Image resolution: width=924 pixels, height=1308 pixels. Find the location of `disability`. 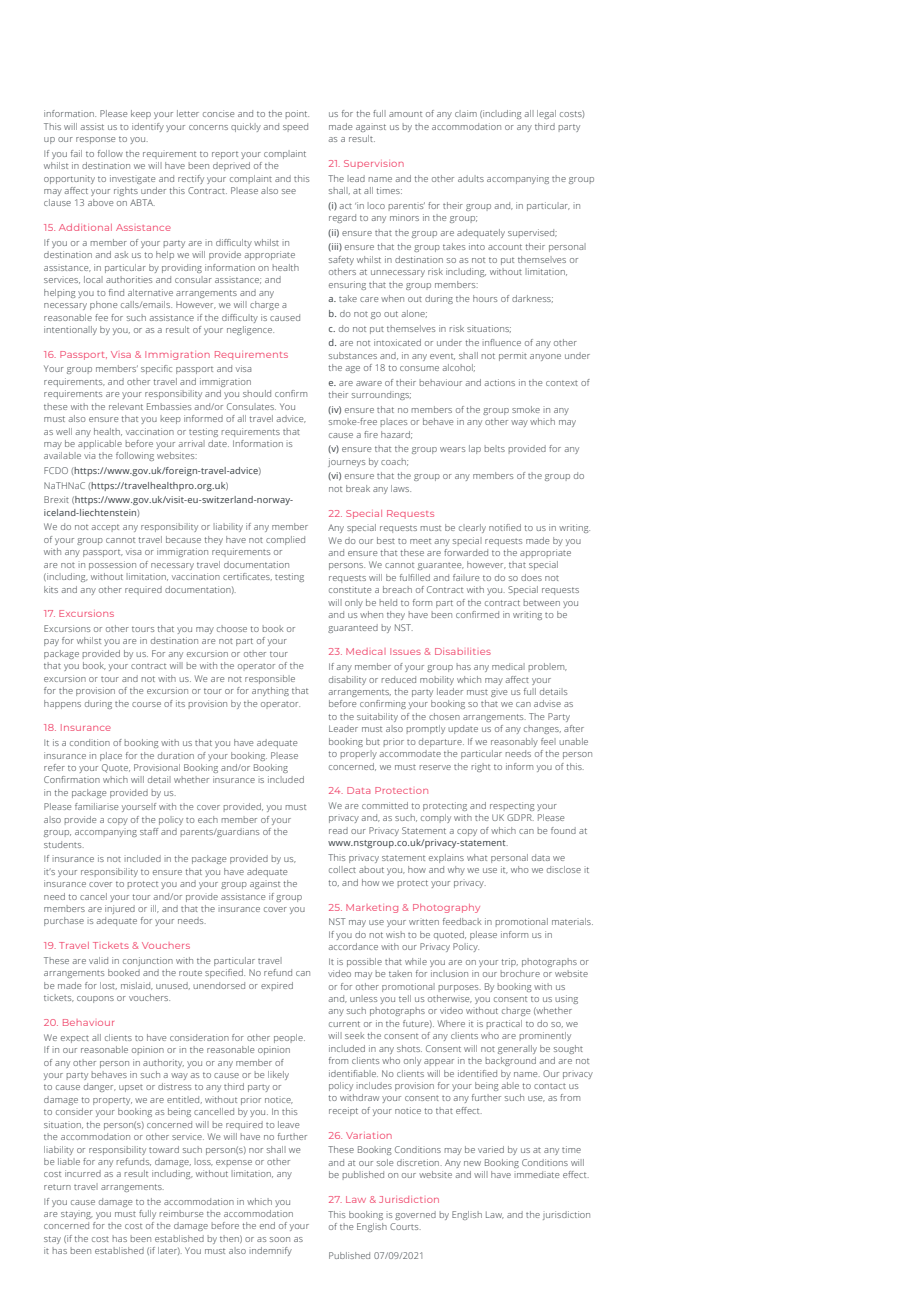

disability is located at coordinates (347, 680).
